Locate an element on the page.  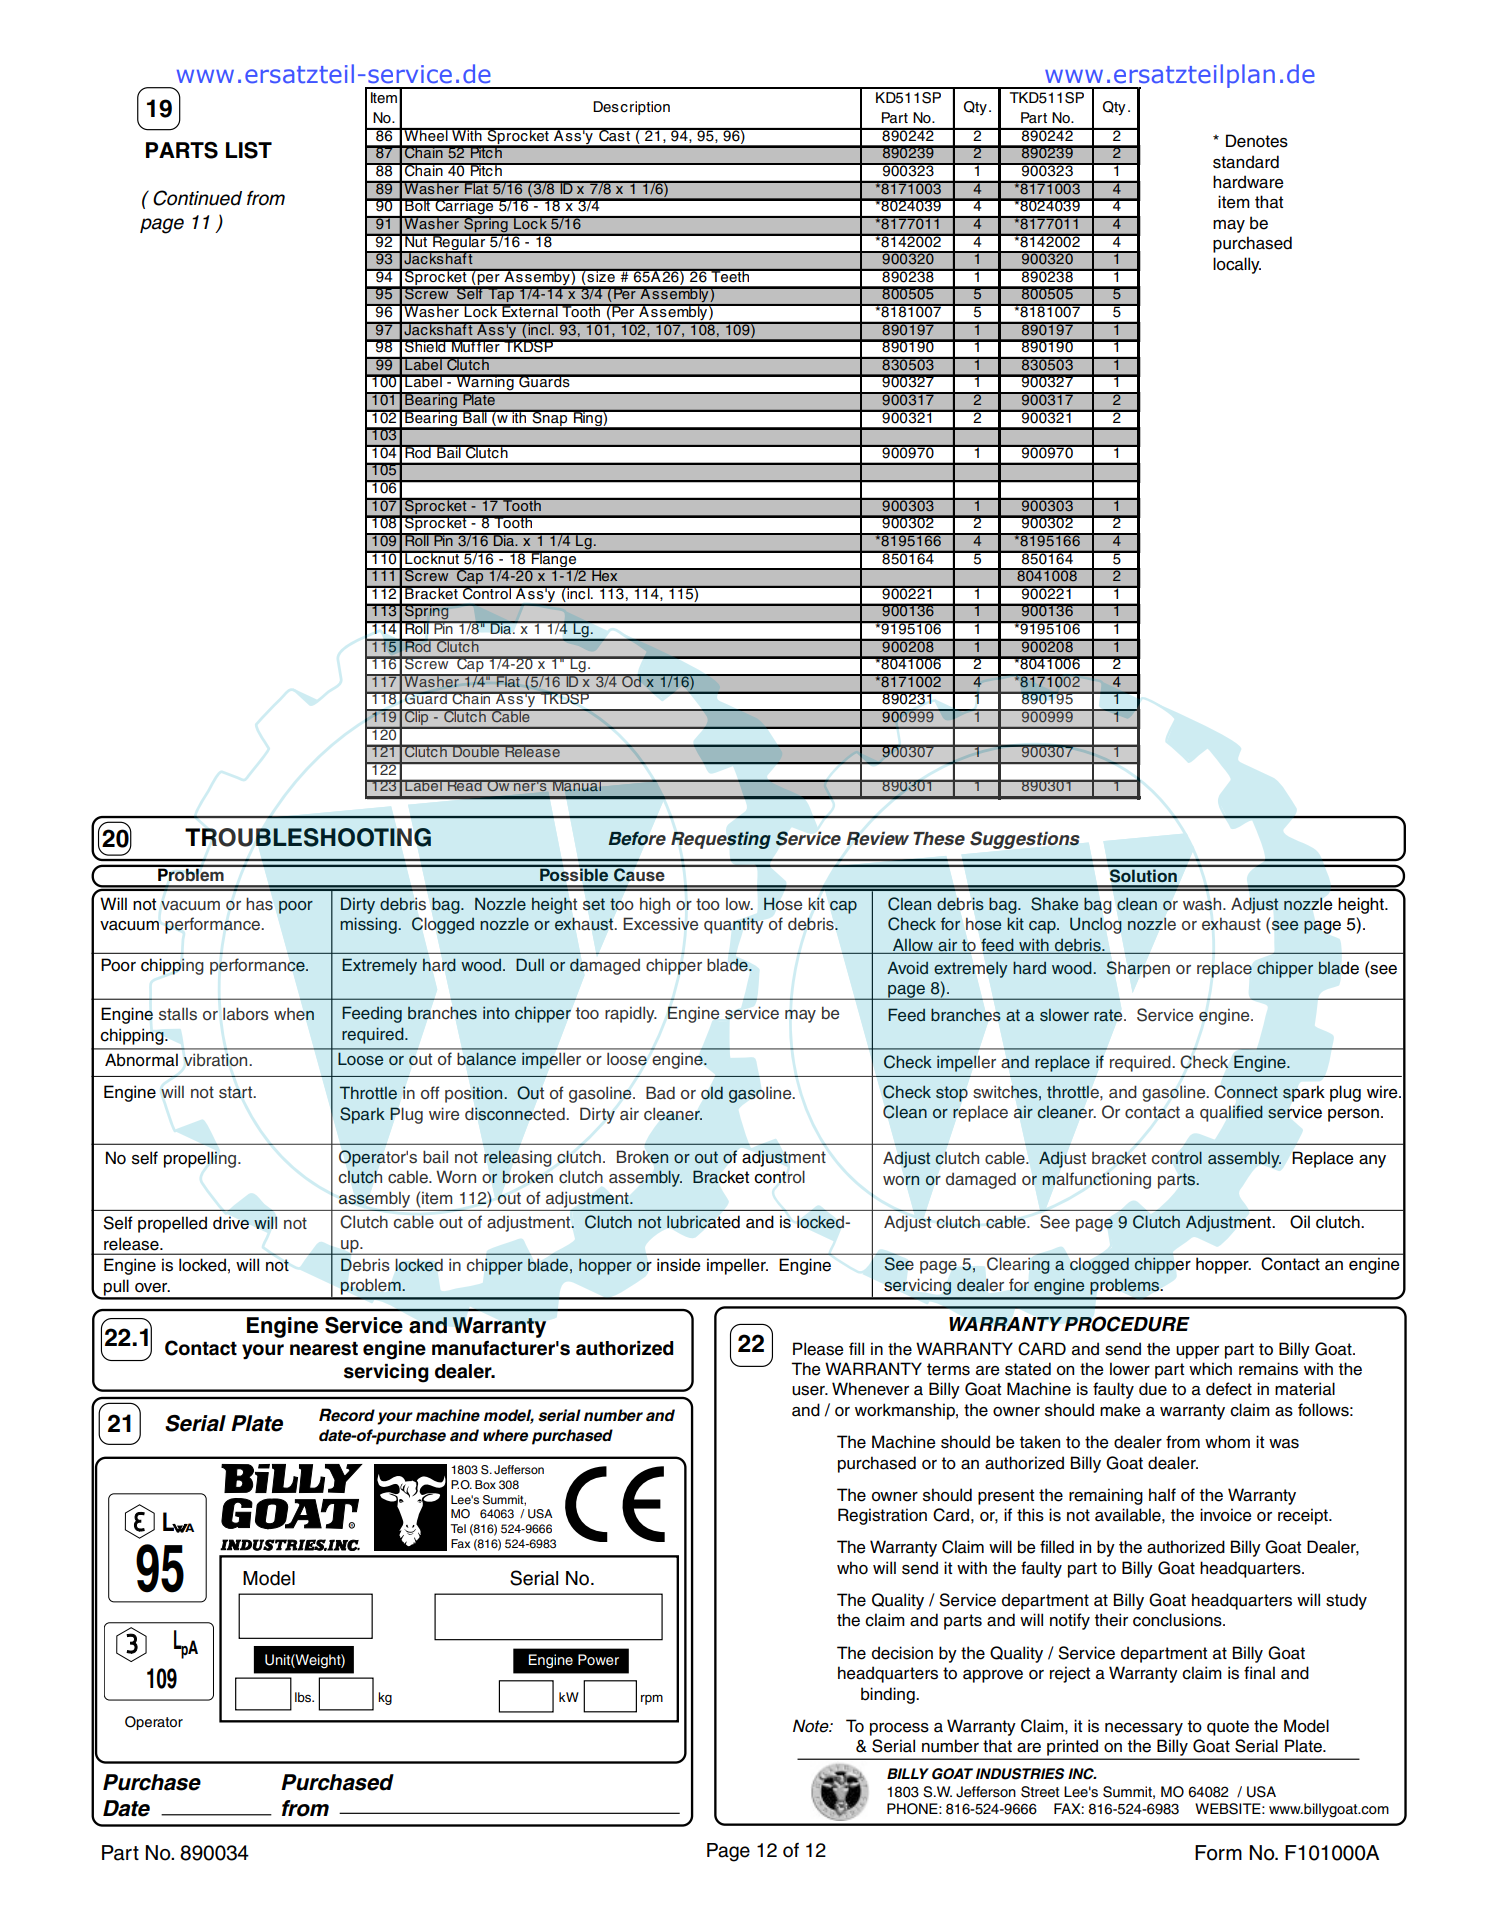
rpm is located at coordinates (652, 1700).
